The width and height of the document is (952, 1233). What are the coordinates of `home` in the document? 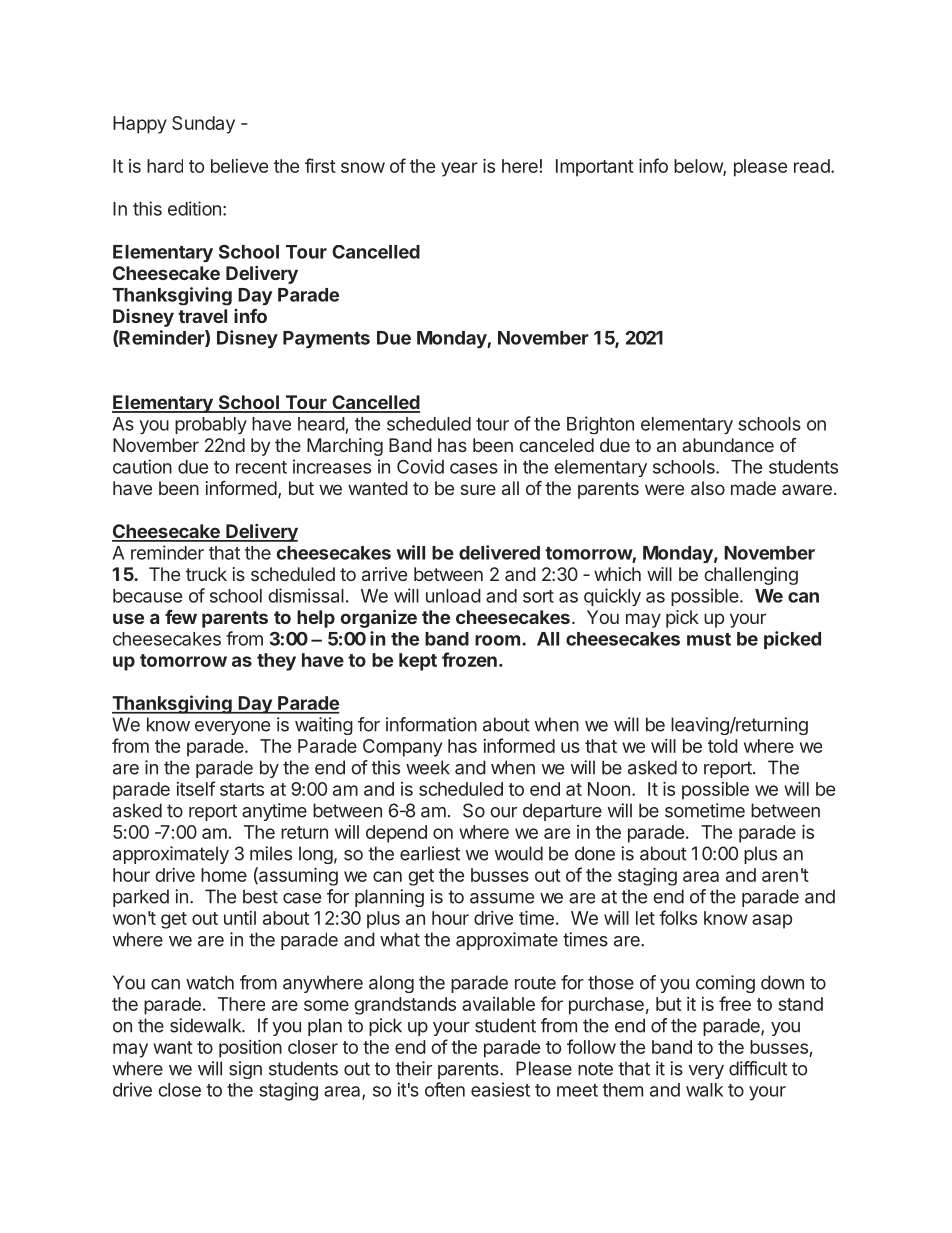 It's located at (224, 875).
